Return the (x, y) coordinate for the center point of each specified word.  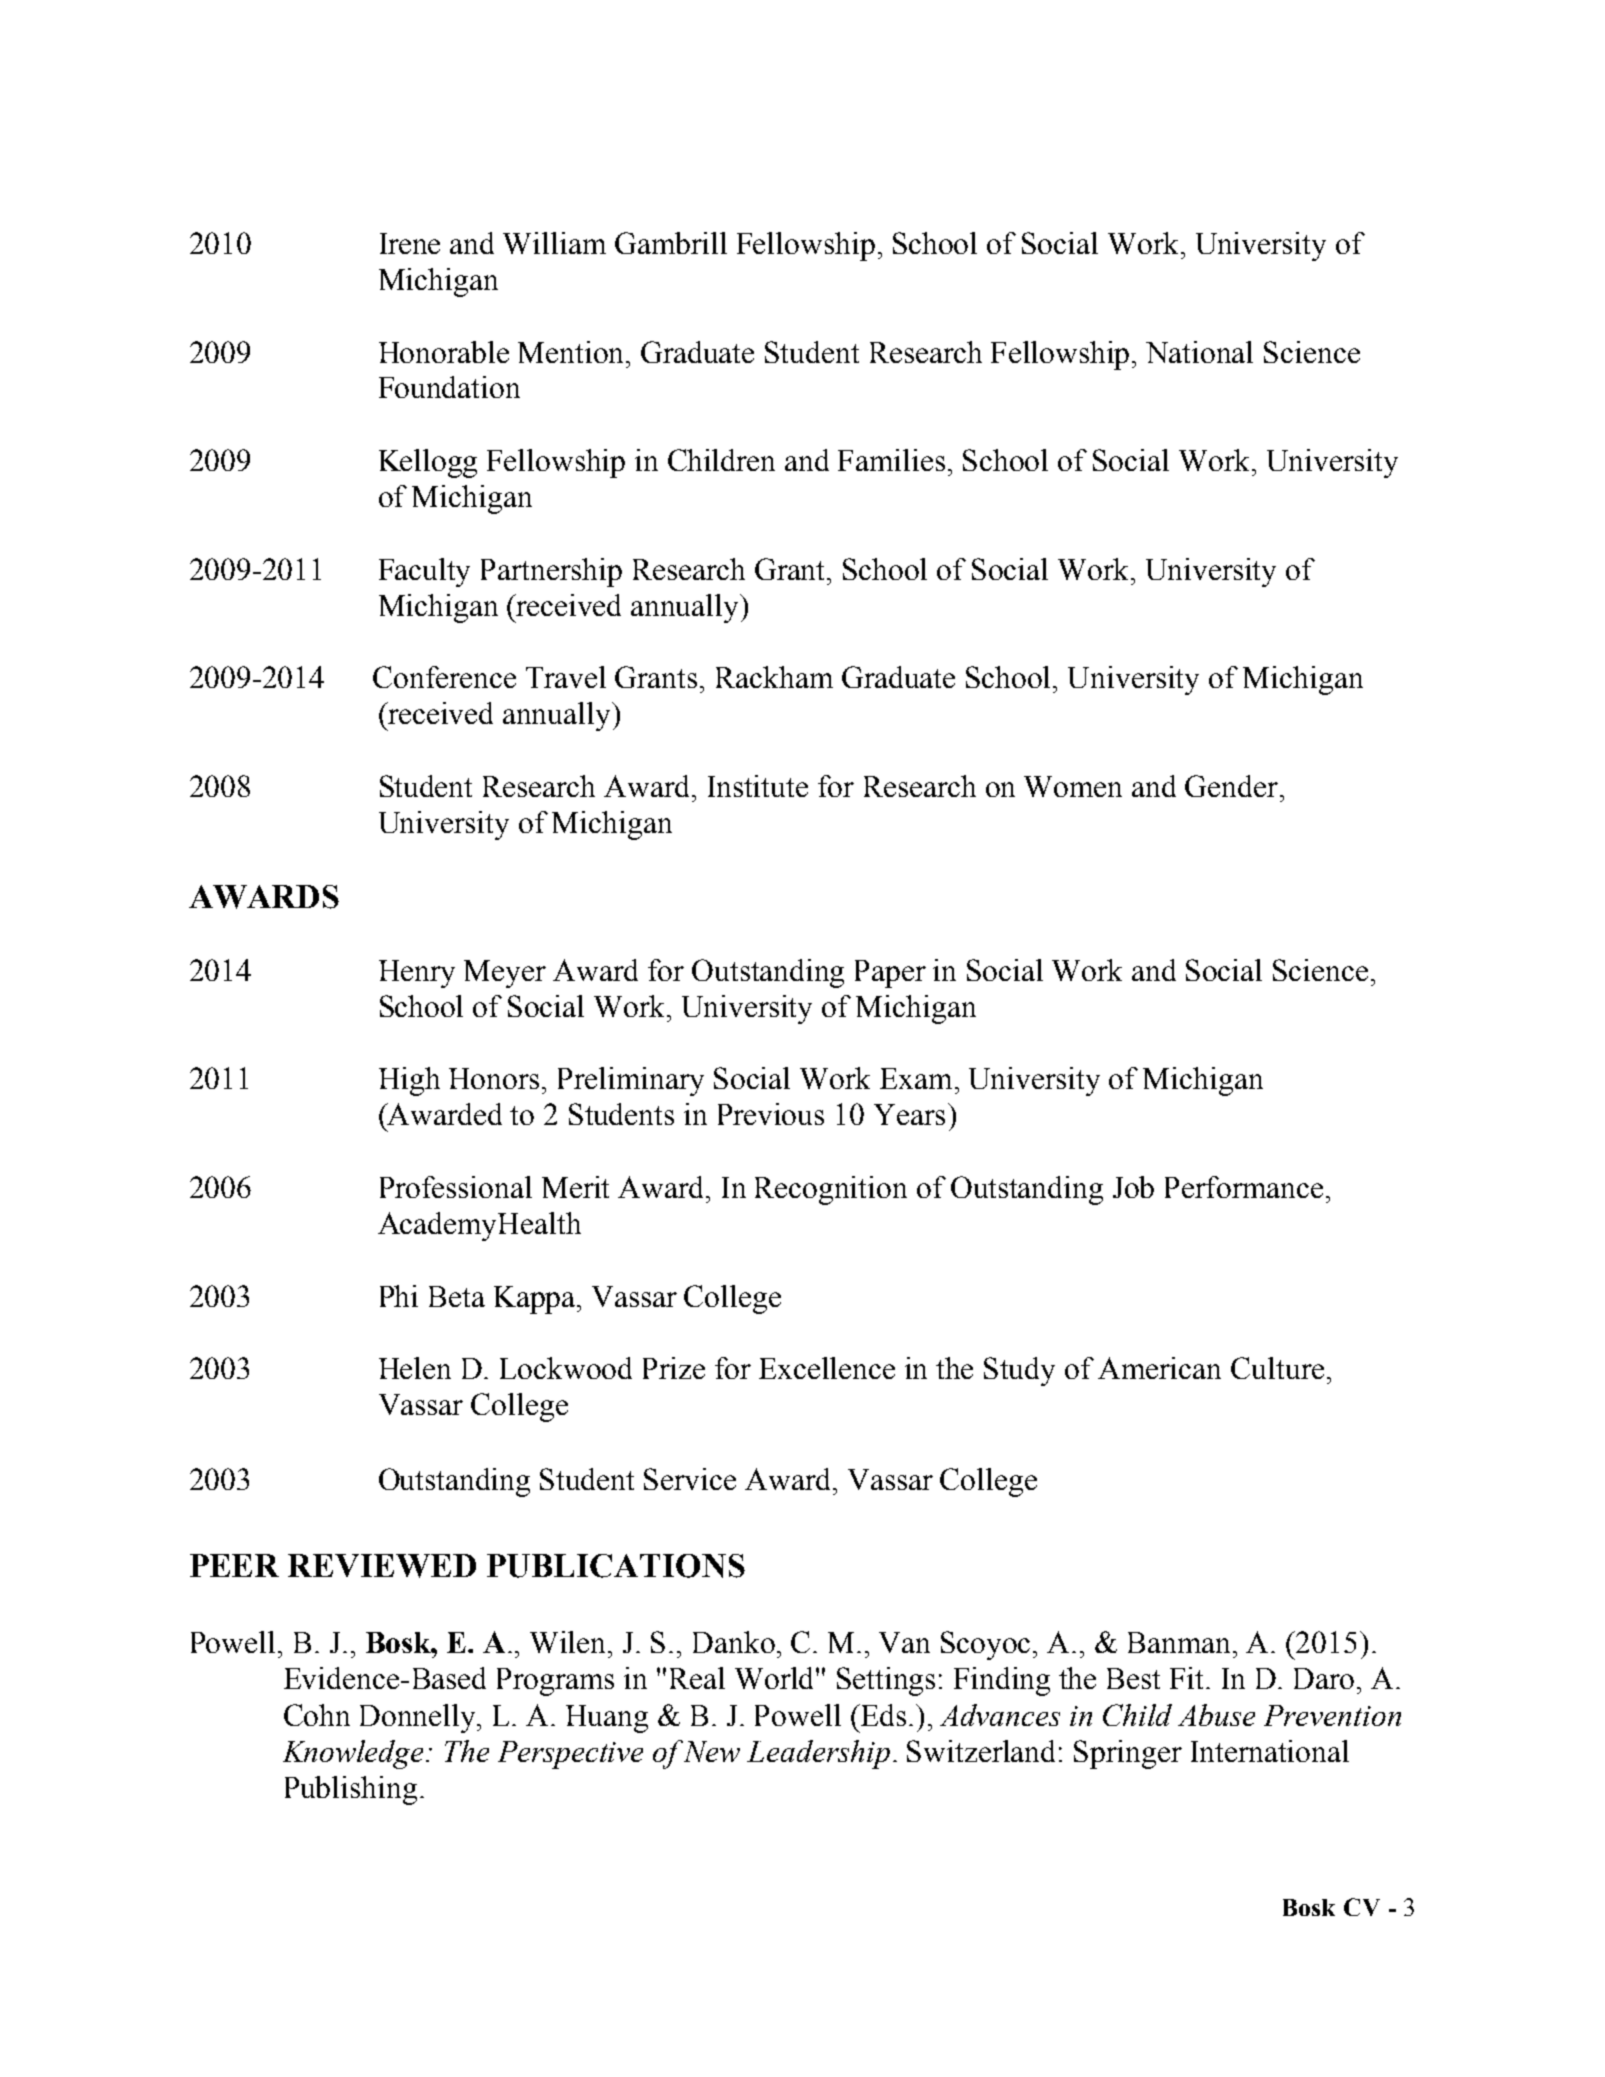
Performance (1244, 1187)
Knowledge (355, 1754)
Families (891, 460)
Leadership (818, 1754)
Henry (417, 974)
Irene (410, 243)
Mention (572, 352)
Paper (890, 974)
